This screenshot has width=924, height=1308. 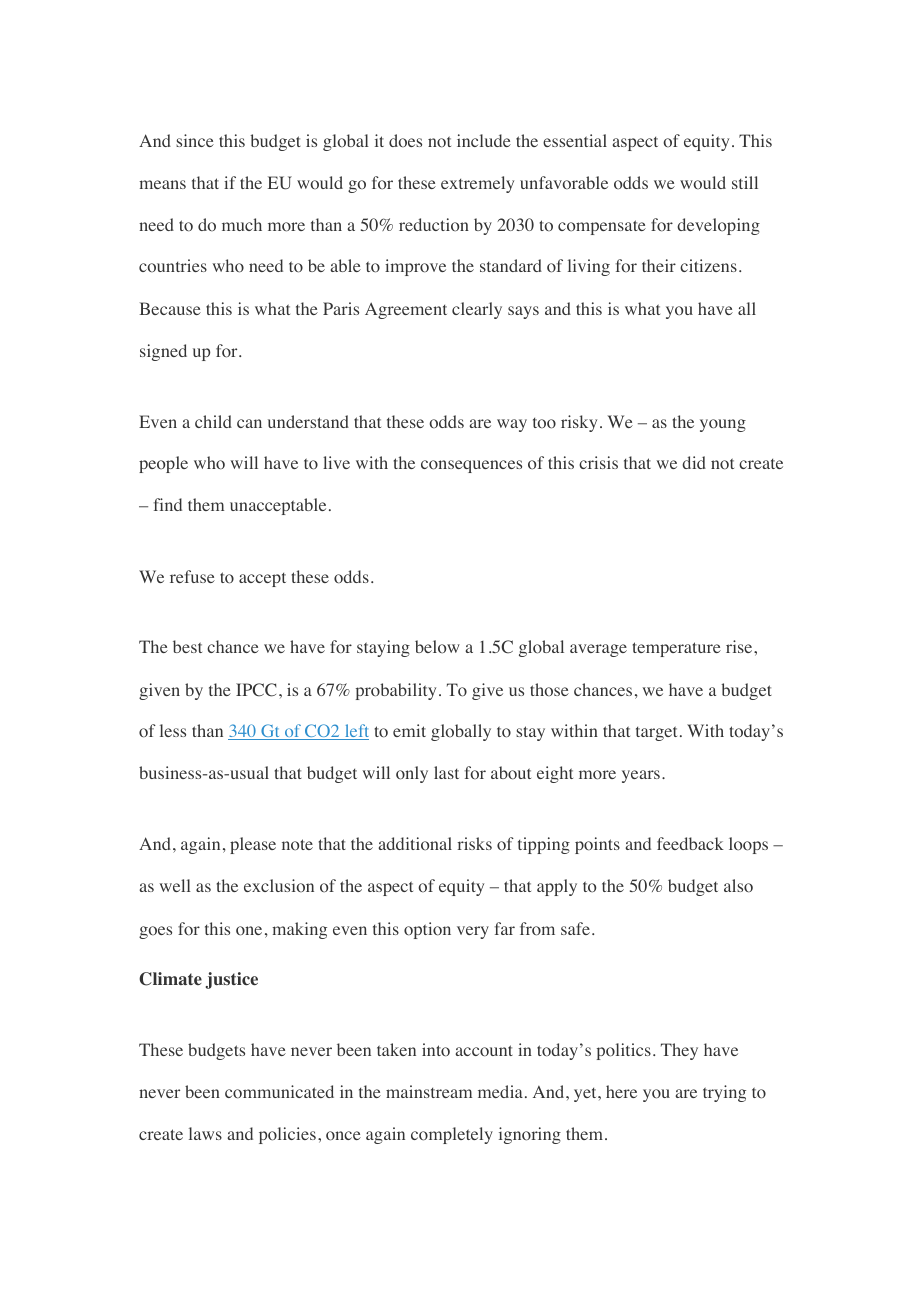 What do you see at coordinates (477, 184) in the screenshot?
I see `extremely` at bounding box center [477, 184].
